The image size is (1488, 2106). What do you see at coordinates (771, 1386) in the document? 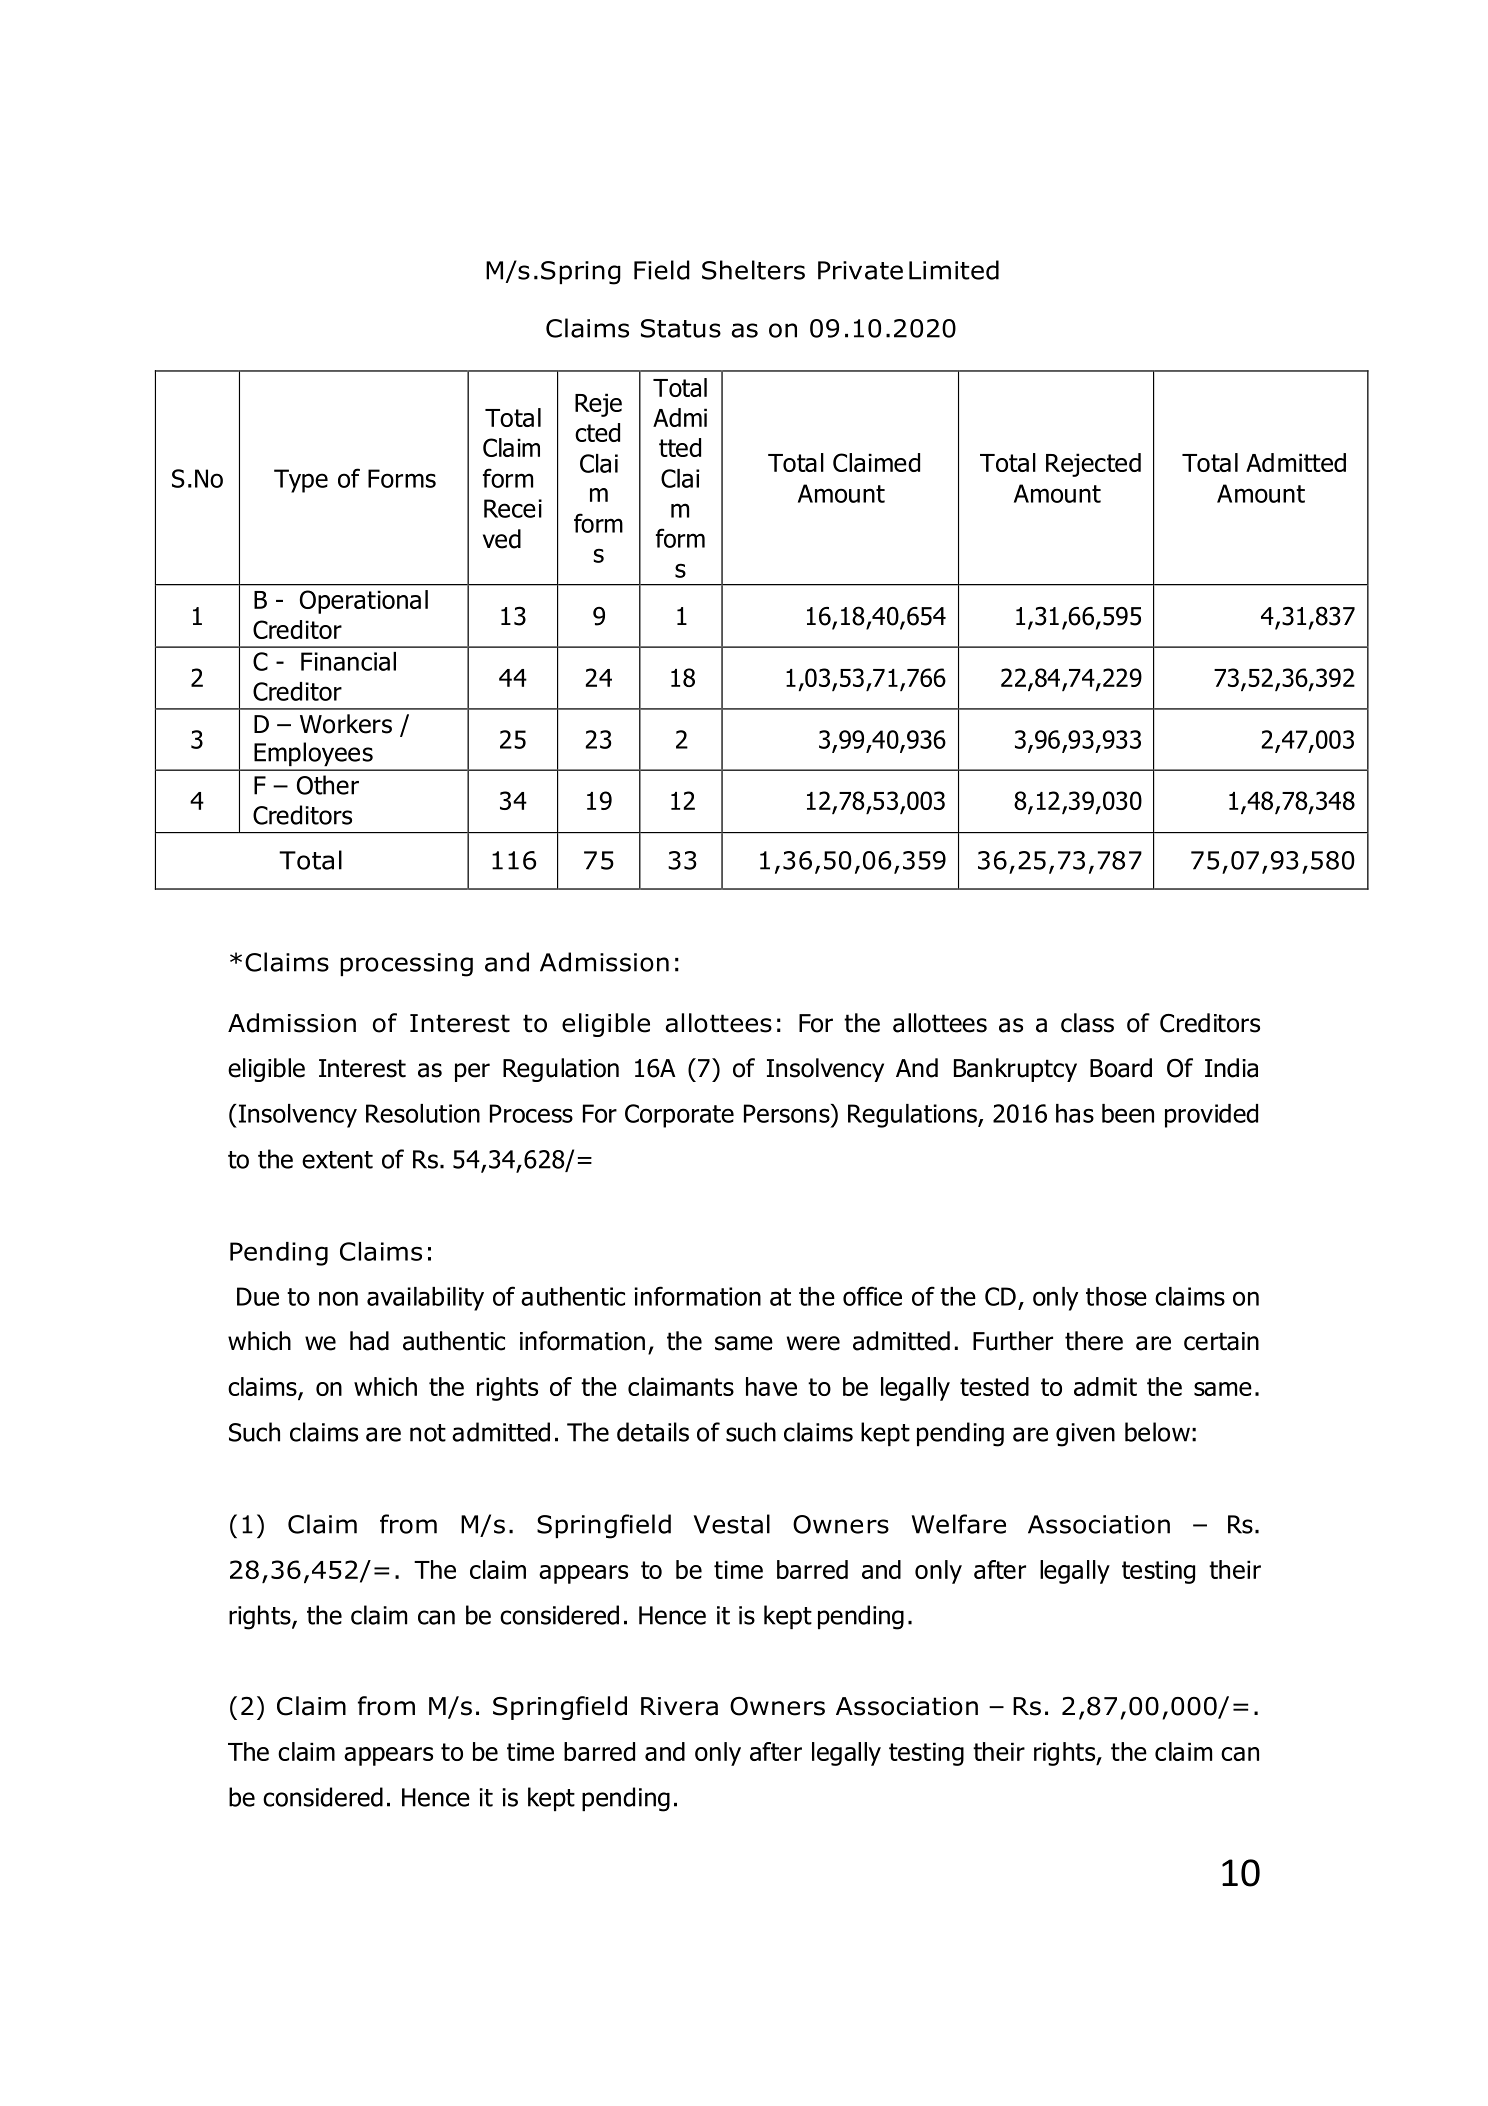
I see `have` at bounding box center [771, 1386].
